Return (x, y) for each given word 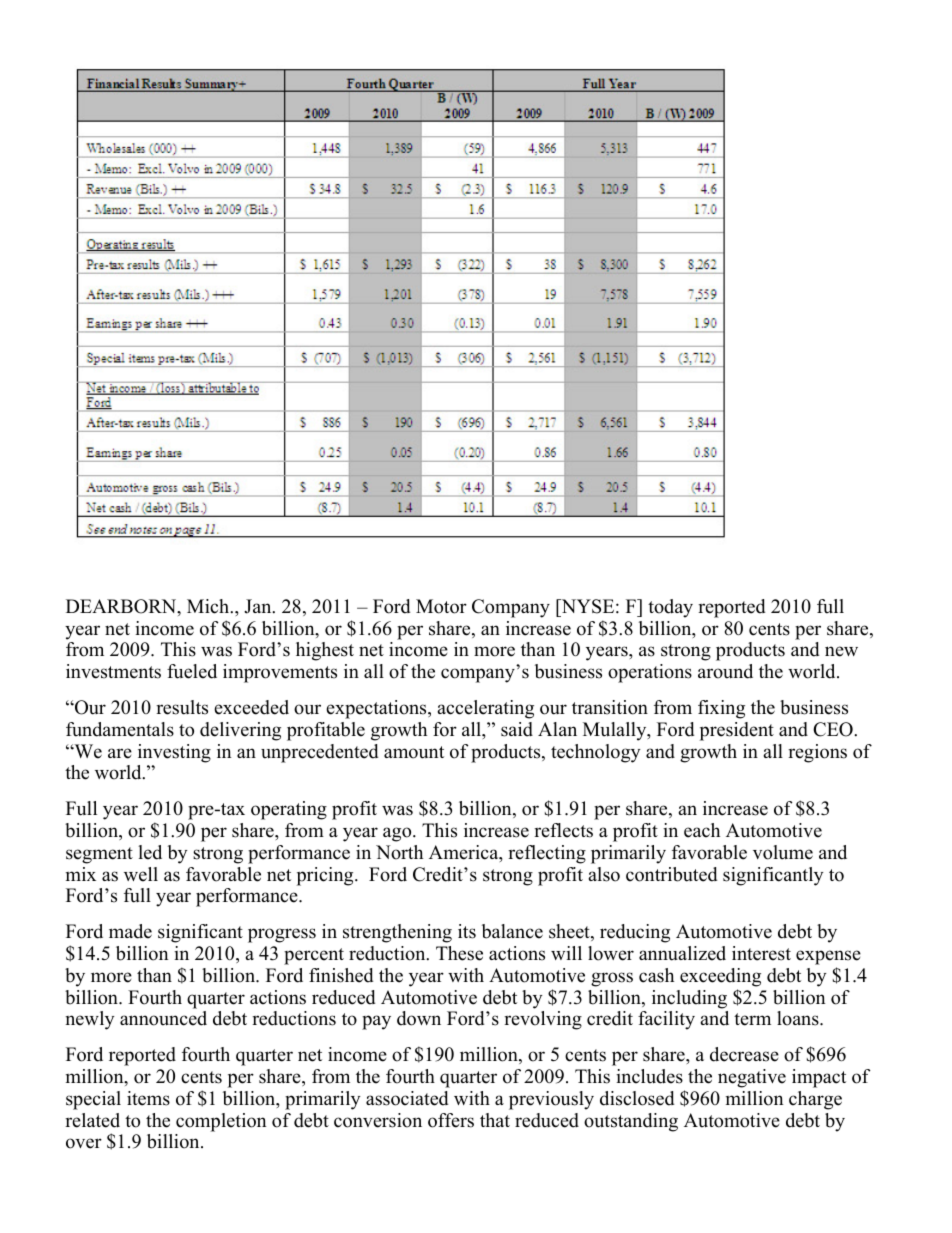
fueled (192, 671)
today (670, 608)
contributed (671, 874)
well (141, 874)
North (399, 852)
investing (174, 753)
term (752, 1019)
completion (221, 1122)
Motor (441, 606)
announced (163, 1018)
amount (414, 752)
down (419, 1018)
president (737, 731)
